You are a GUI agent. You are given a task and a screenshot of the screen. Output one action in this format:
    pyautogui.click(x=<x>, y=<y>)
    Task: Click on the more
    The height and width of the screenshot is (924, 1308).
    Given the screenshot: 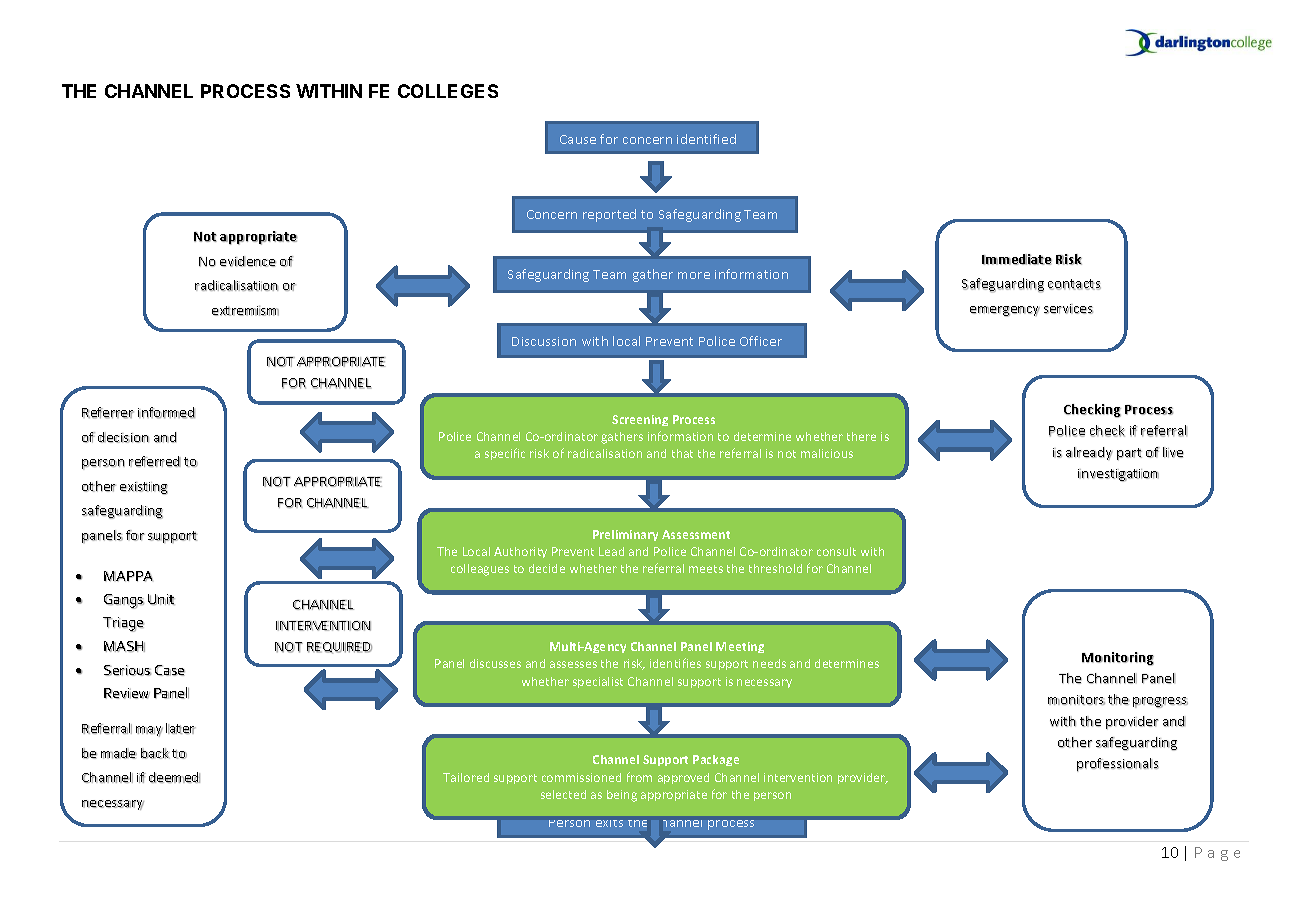 What is the action you would take?
    pyautogui.click(x=694, y=275)
